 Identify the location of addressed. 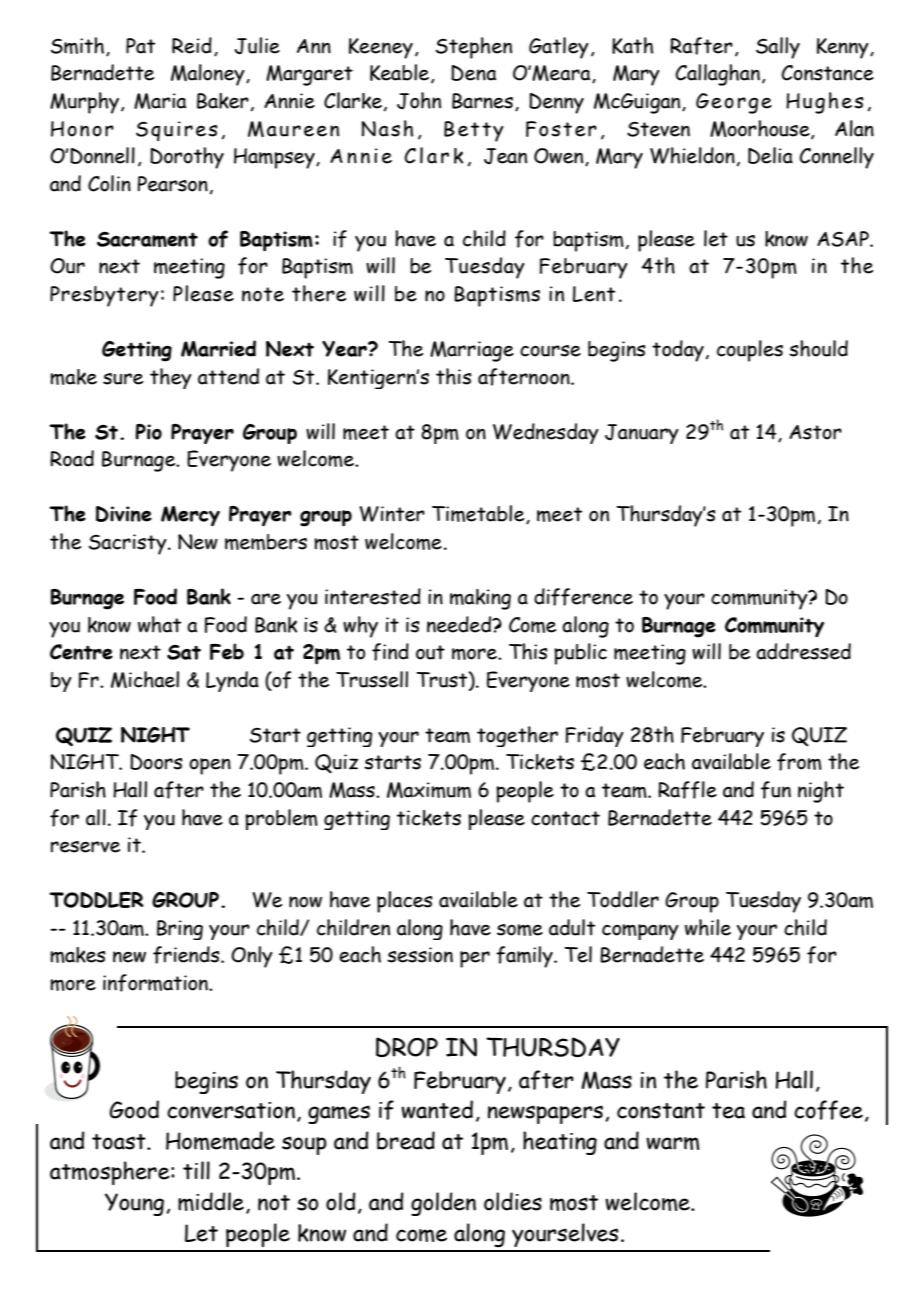
(803, 651).
